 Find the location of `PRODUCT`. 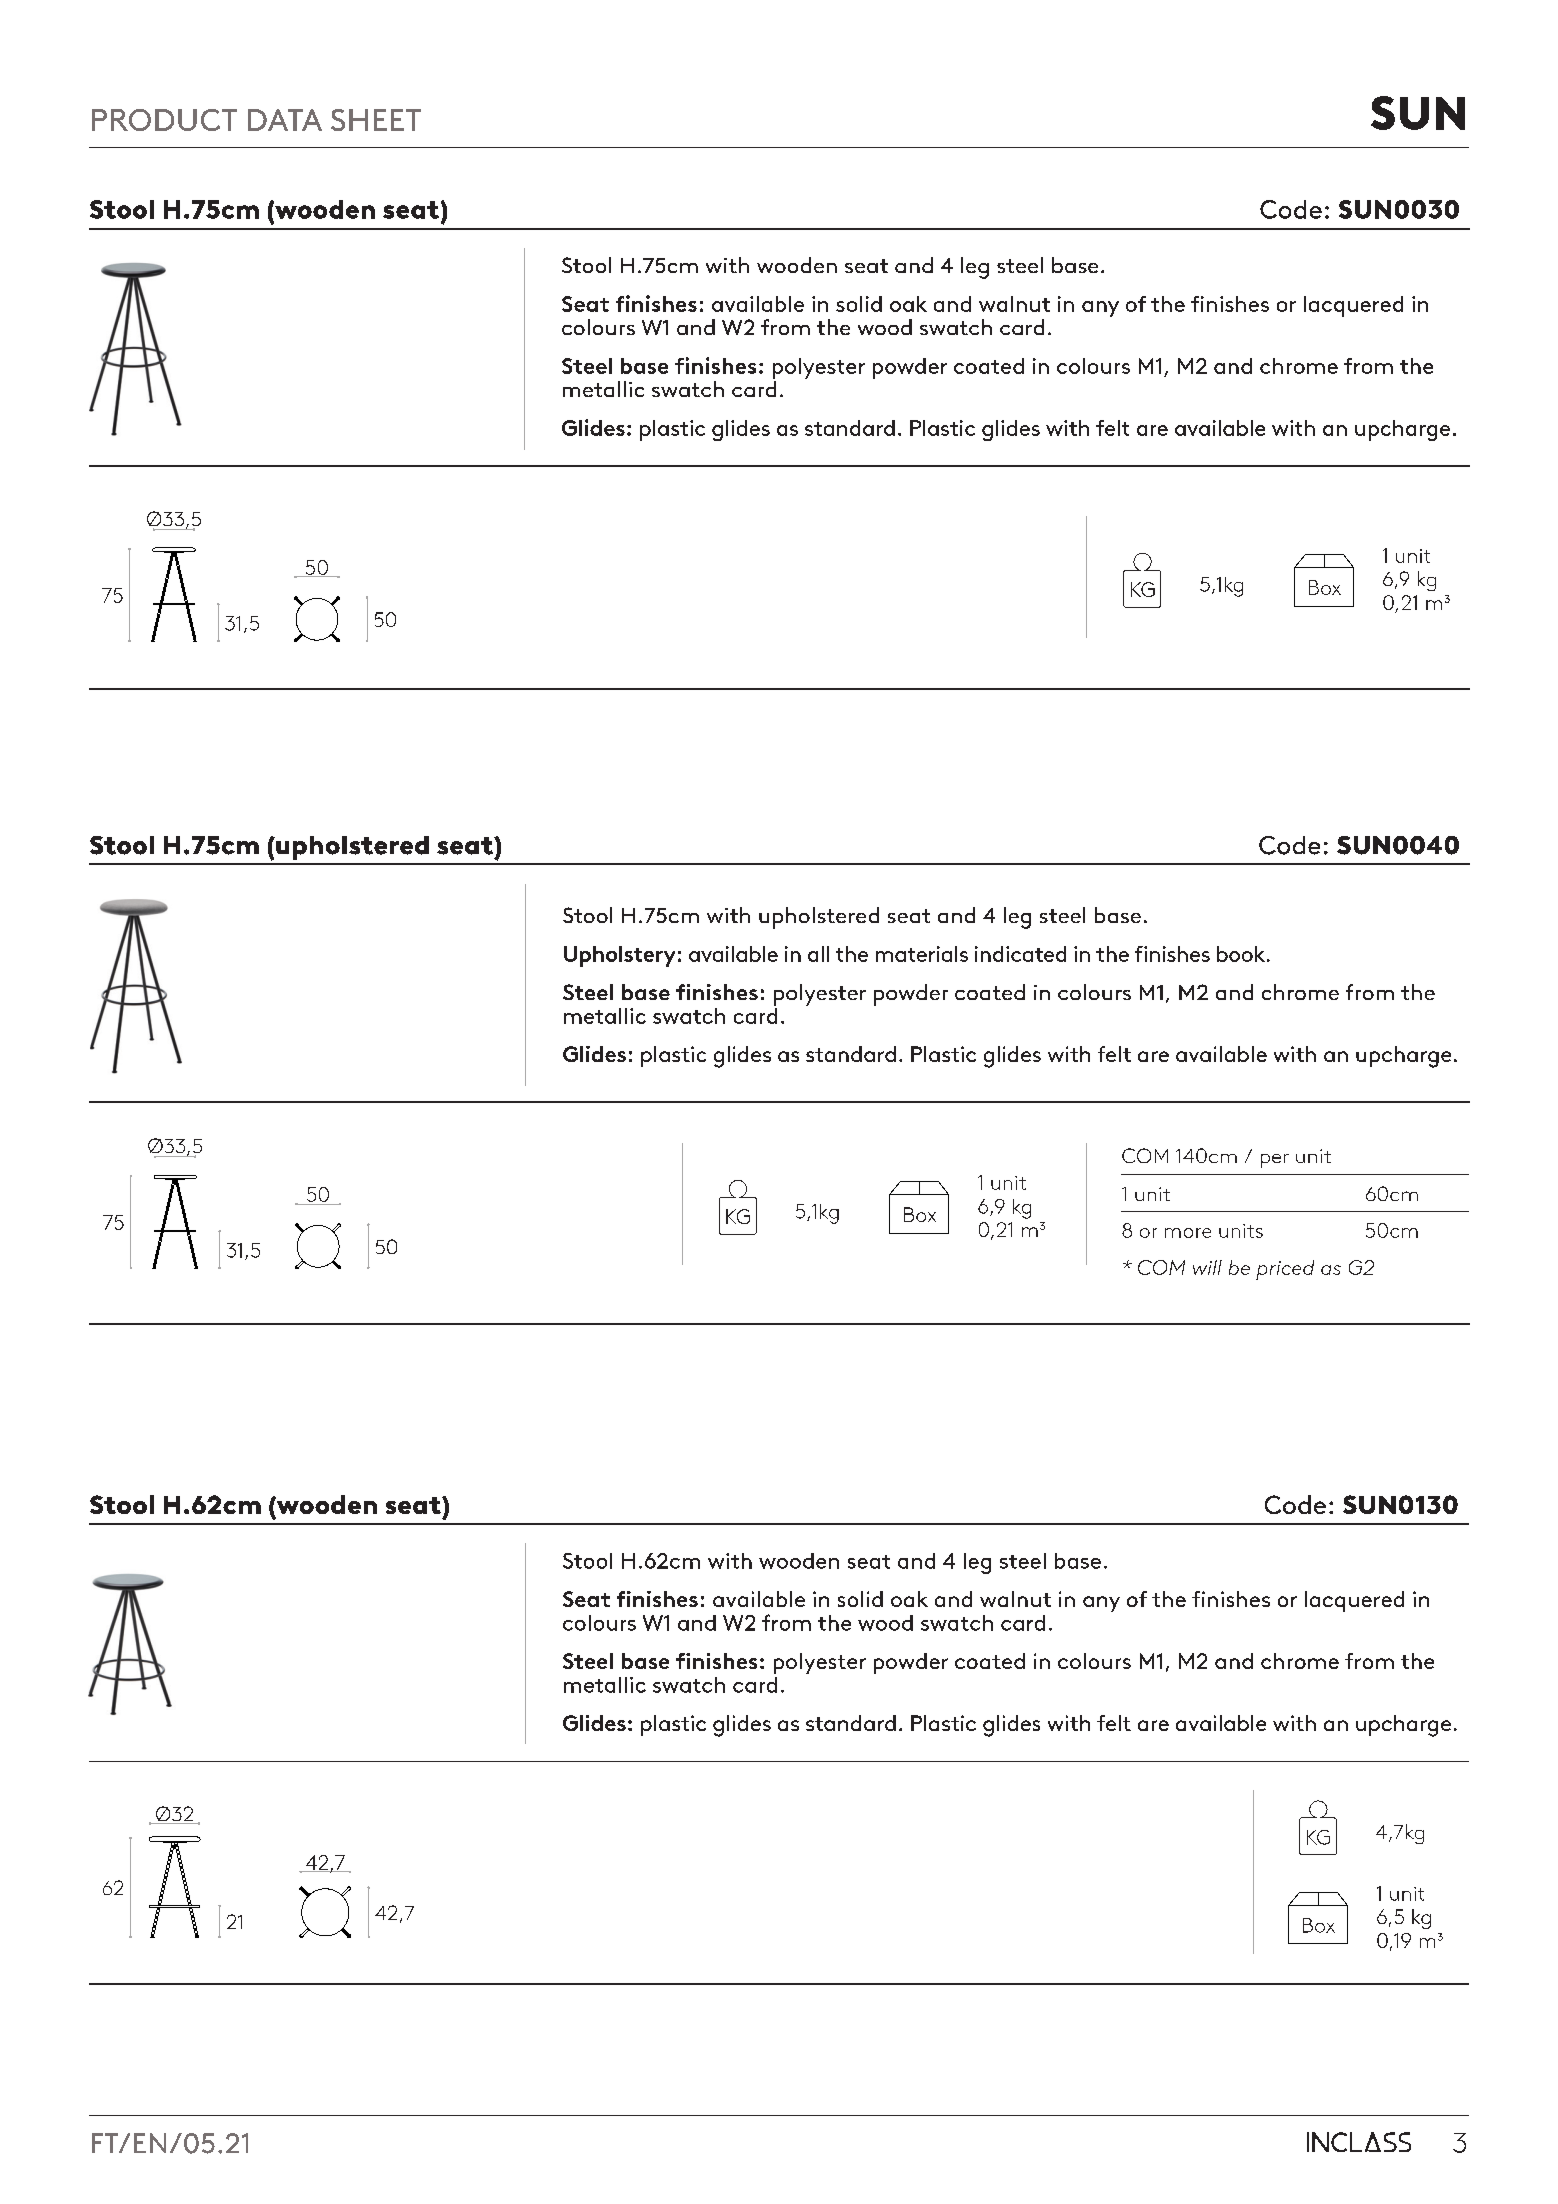

PRODUCT is located at coordinates (164, 120).
